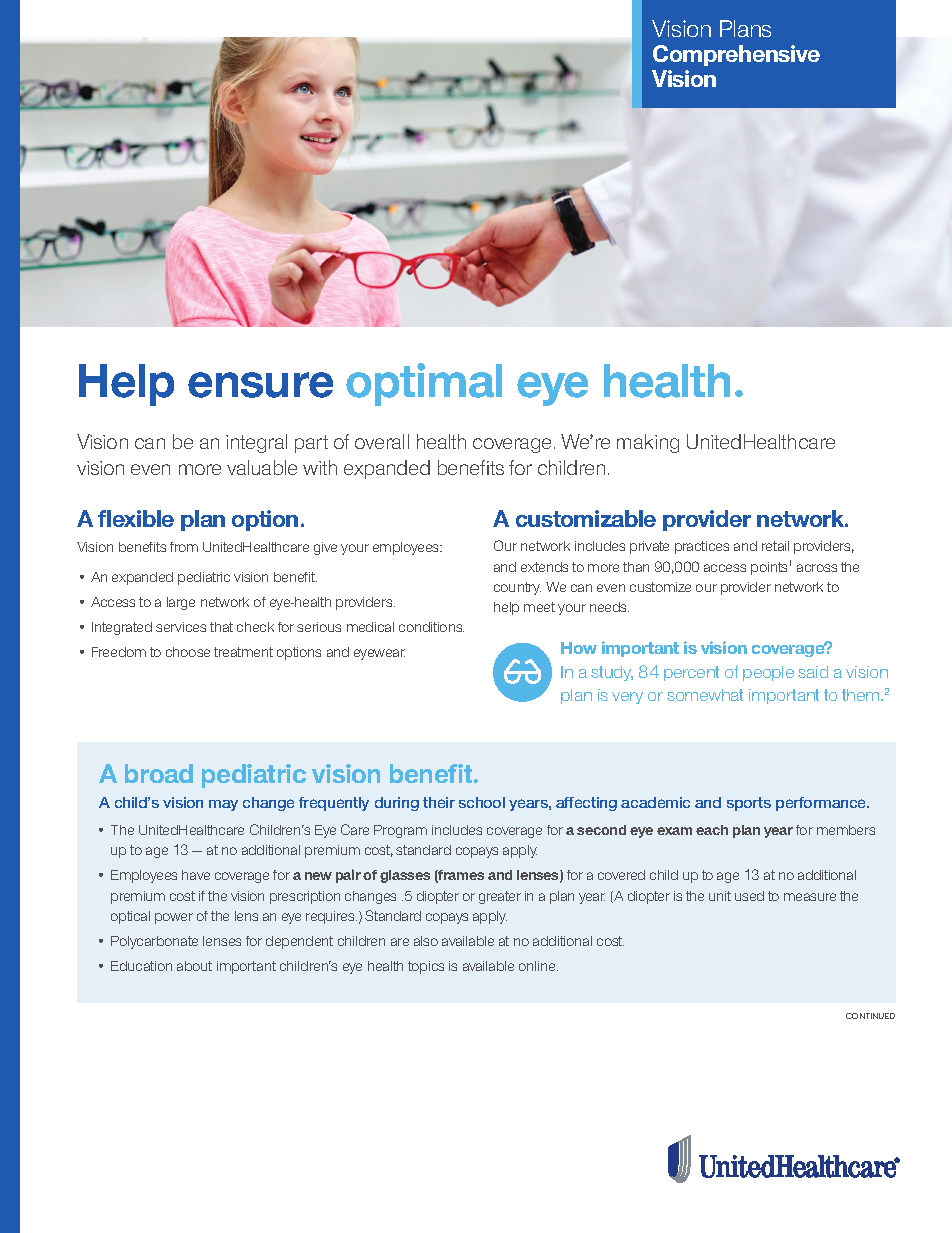  Describe the element at coordinates (424, 384) in the image. I see `optimal` at that location.
